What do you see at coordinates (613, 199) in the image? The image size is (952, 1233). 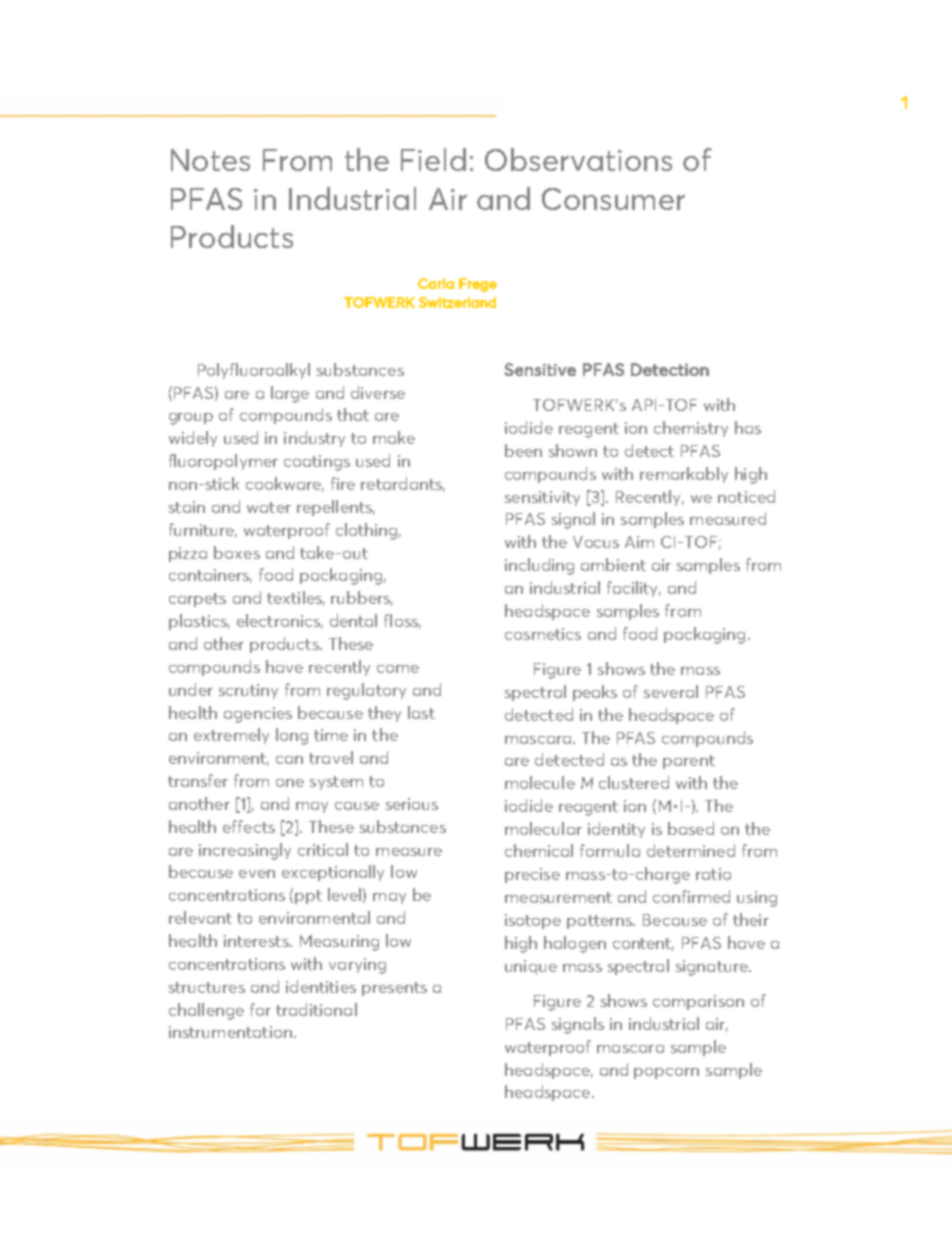 I see `Consumer` at bounding box center [613, 199].
